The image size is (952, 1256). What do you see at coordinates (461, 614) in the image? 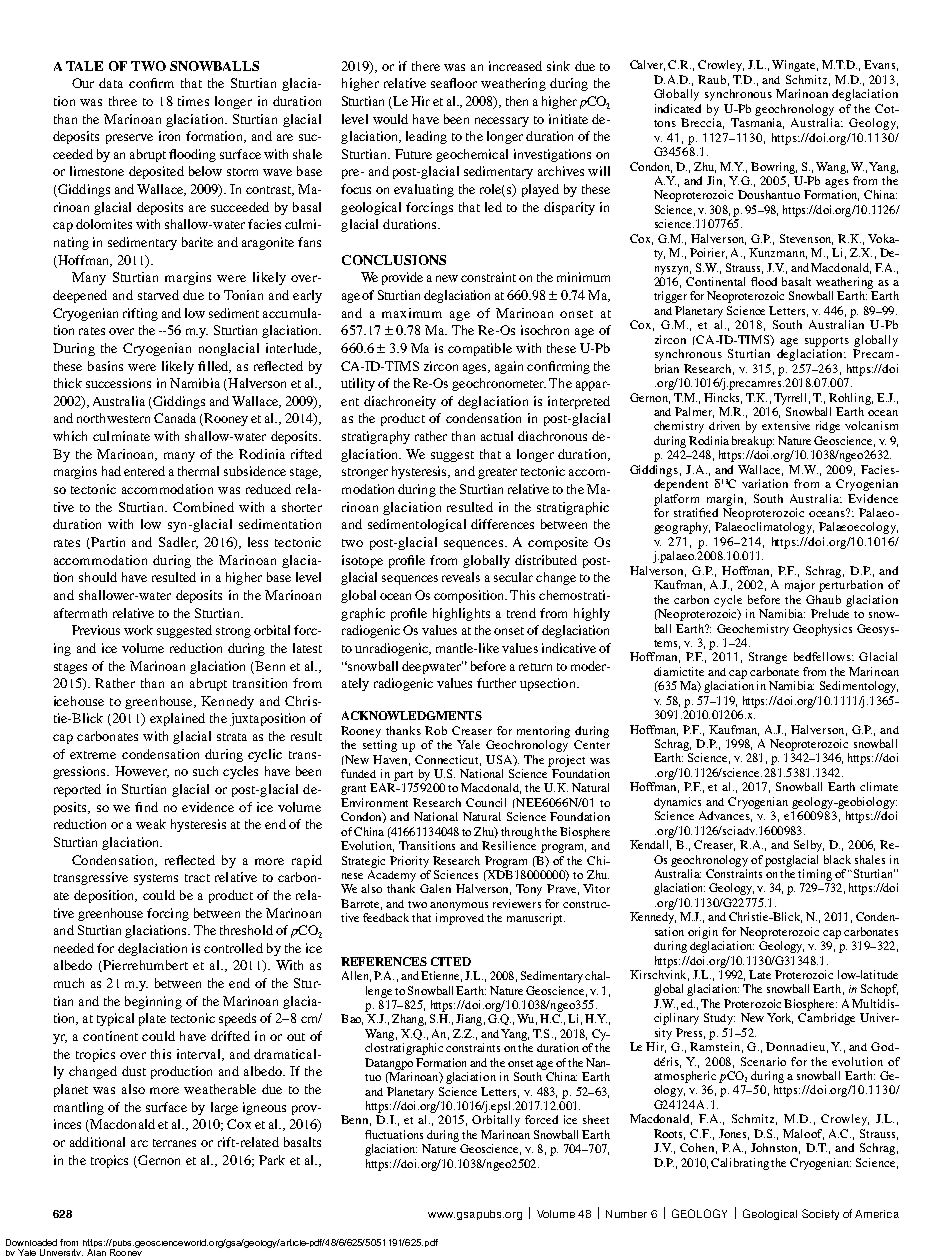
I see `highlights` at bounding box center [461, 614].
